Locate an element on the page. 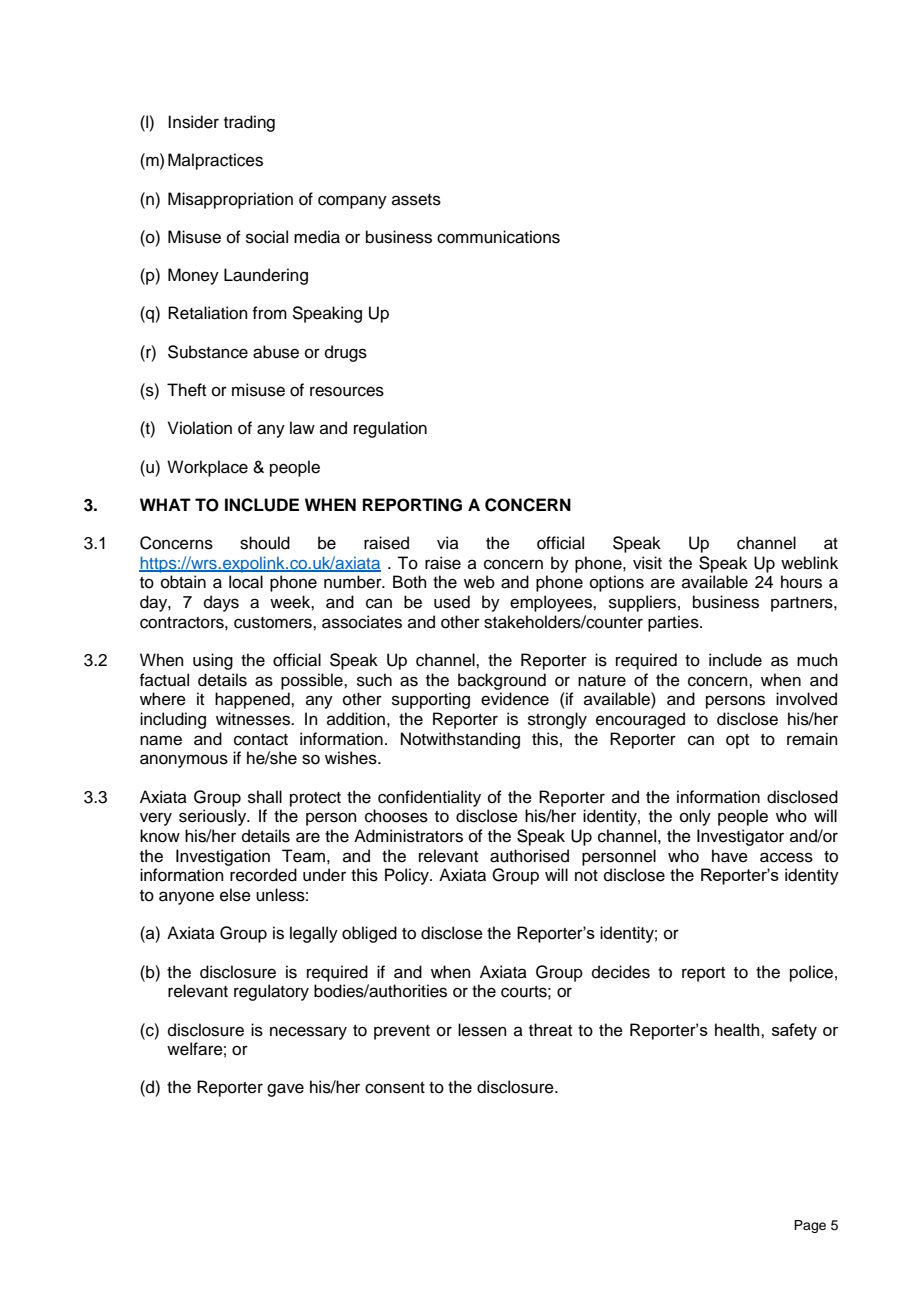  assets is located at coordinates (416, 200).
